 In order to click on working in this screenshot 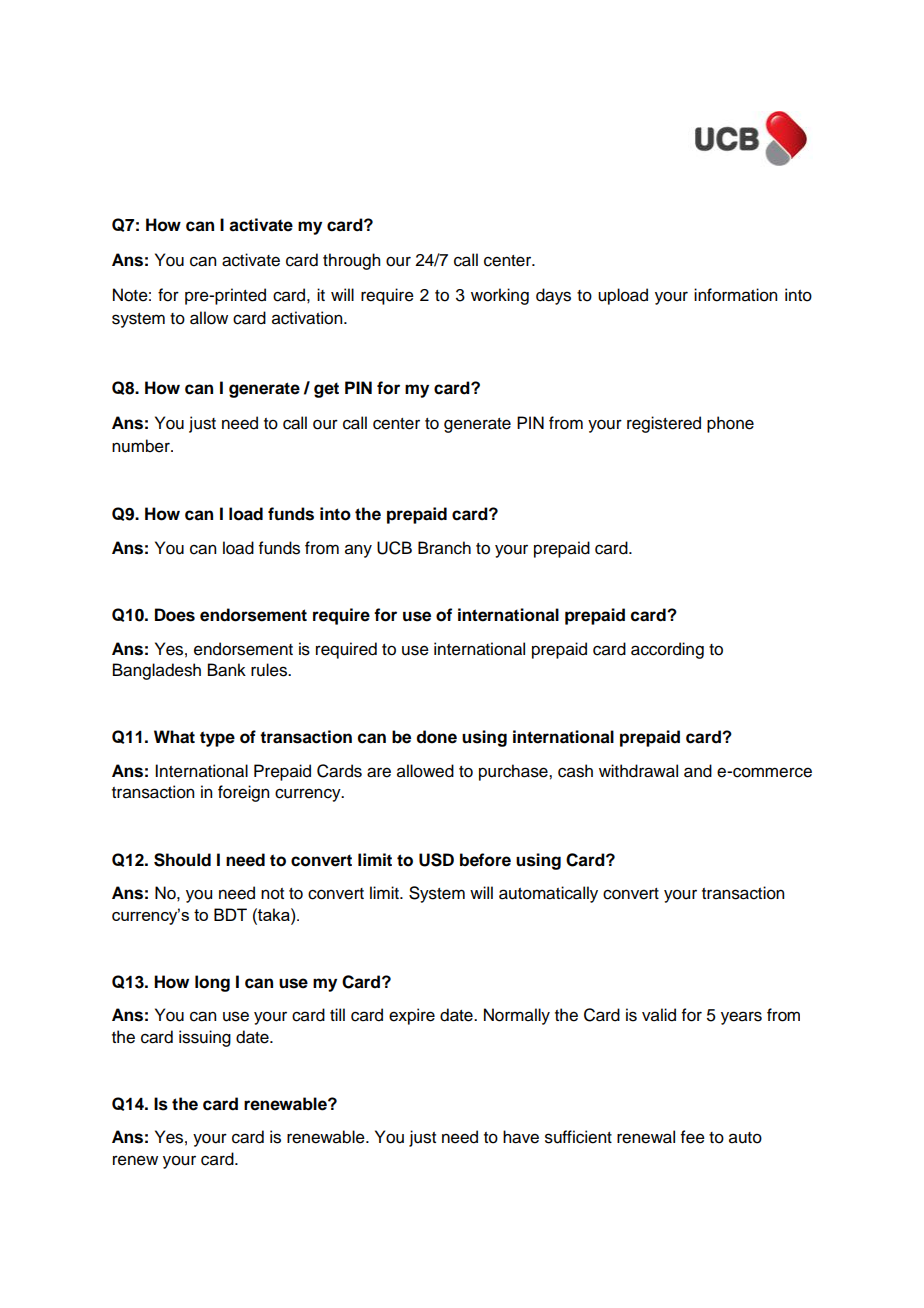, I will do `click(500, 296)`.
